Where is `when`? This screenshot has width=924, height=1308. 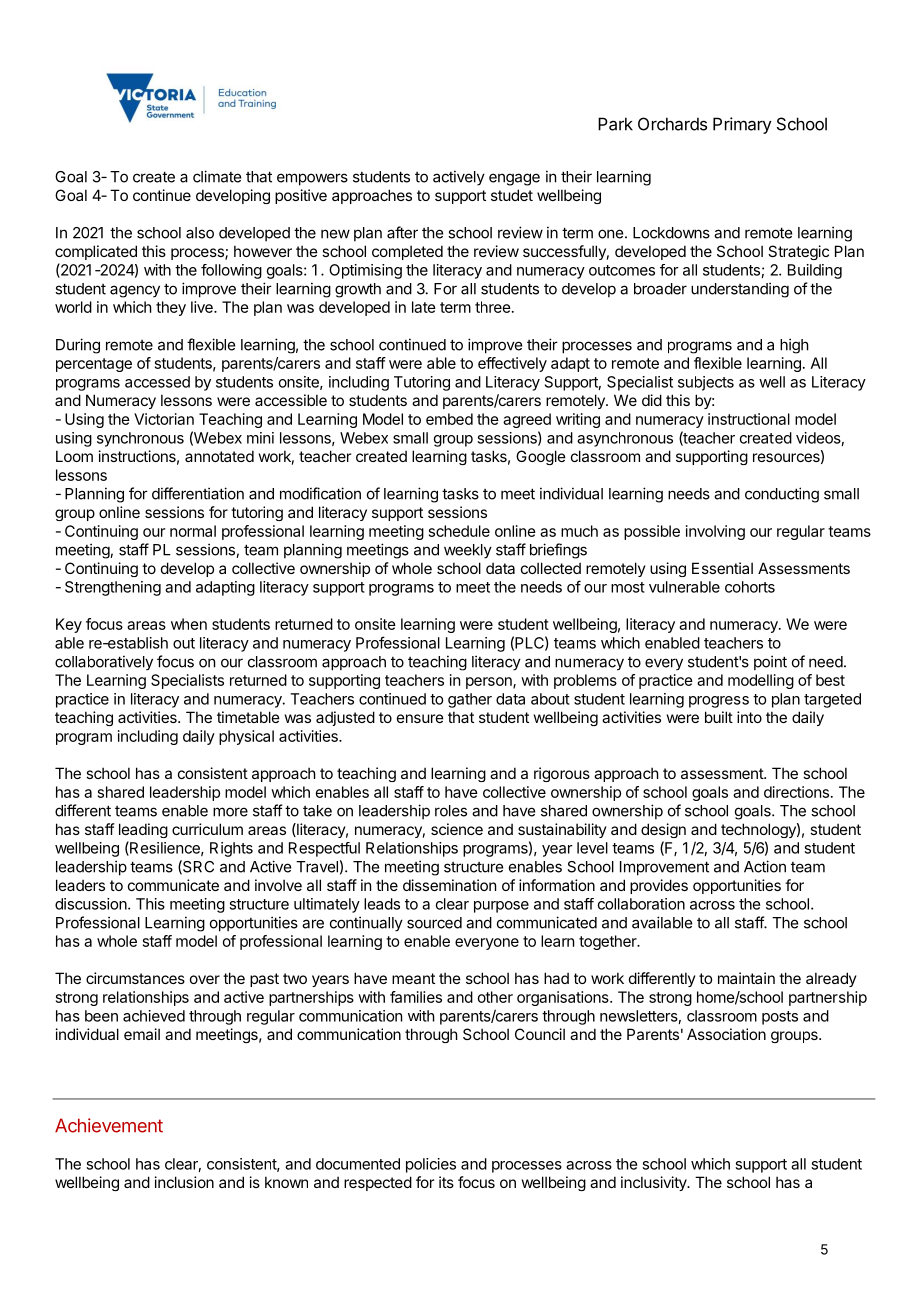 when is located at coordinates (189, 624).
